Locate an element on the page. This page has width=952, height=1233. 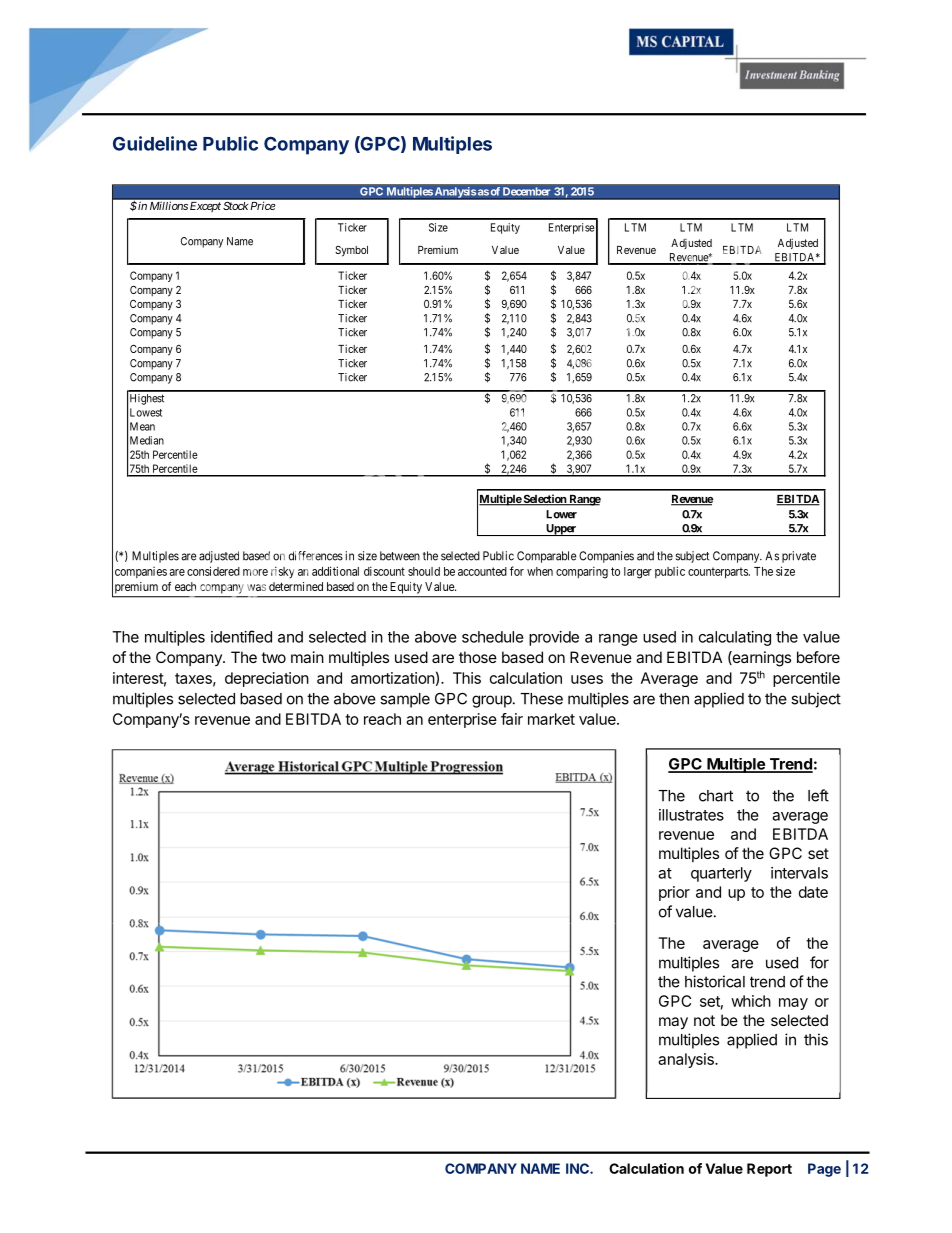
Guideline is located at coordinates (155, 143).
